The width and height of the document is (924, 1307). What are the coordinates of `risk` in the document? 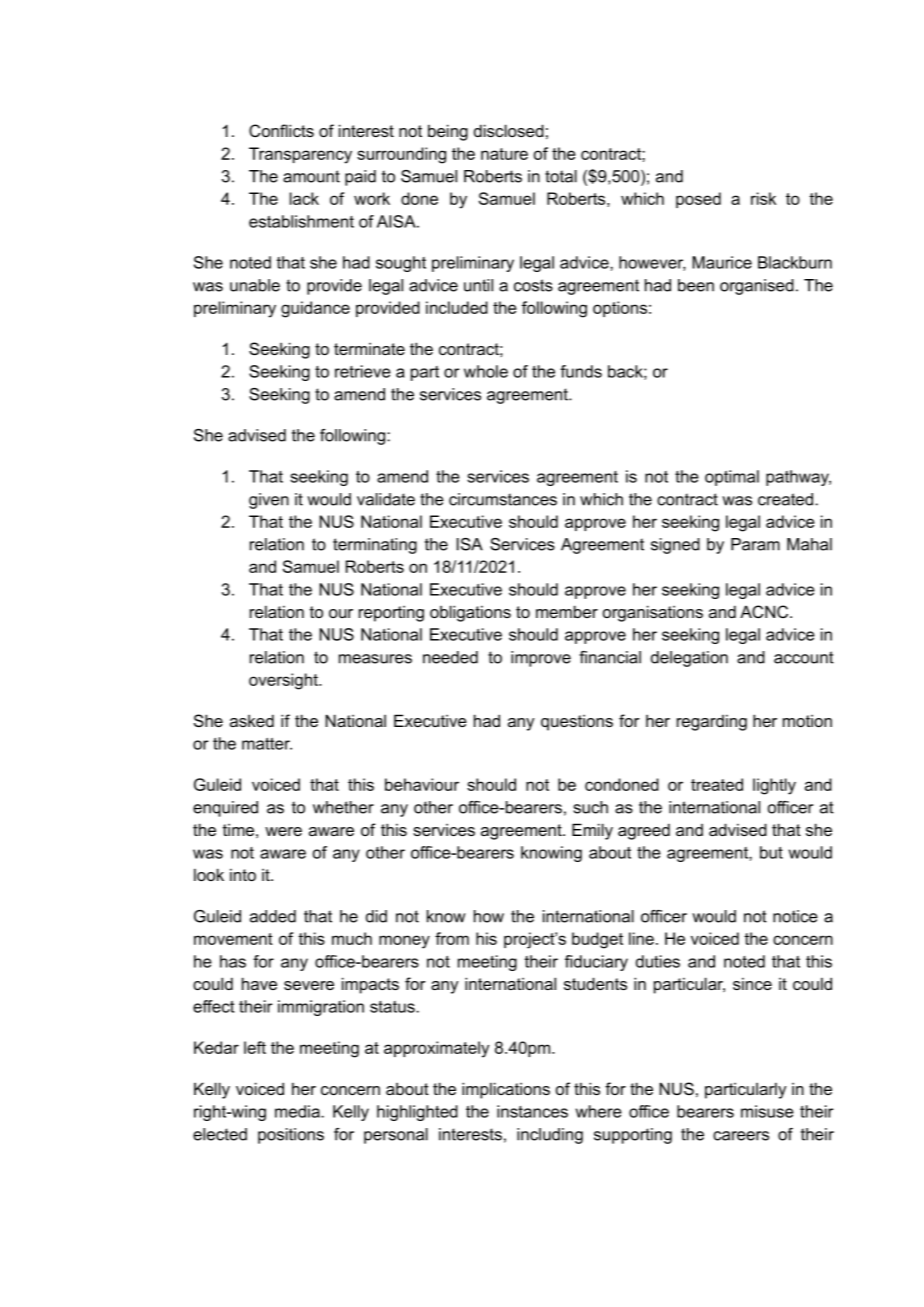 It's located at (763, 198).
